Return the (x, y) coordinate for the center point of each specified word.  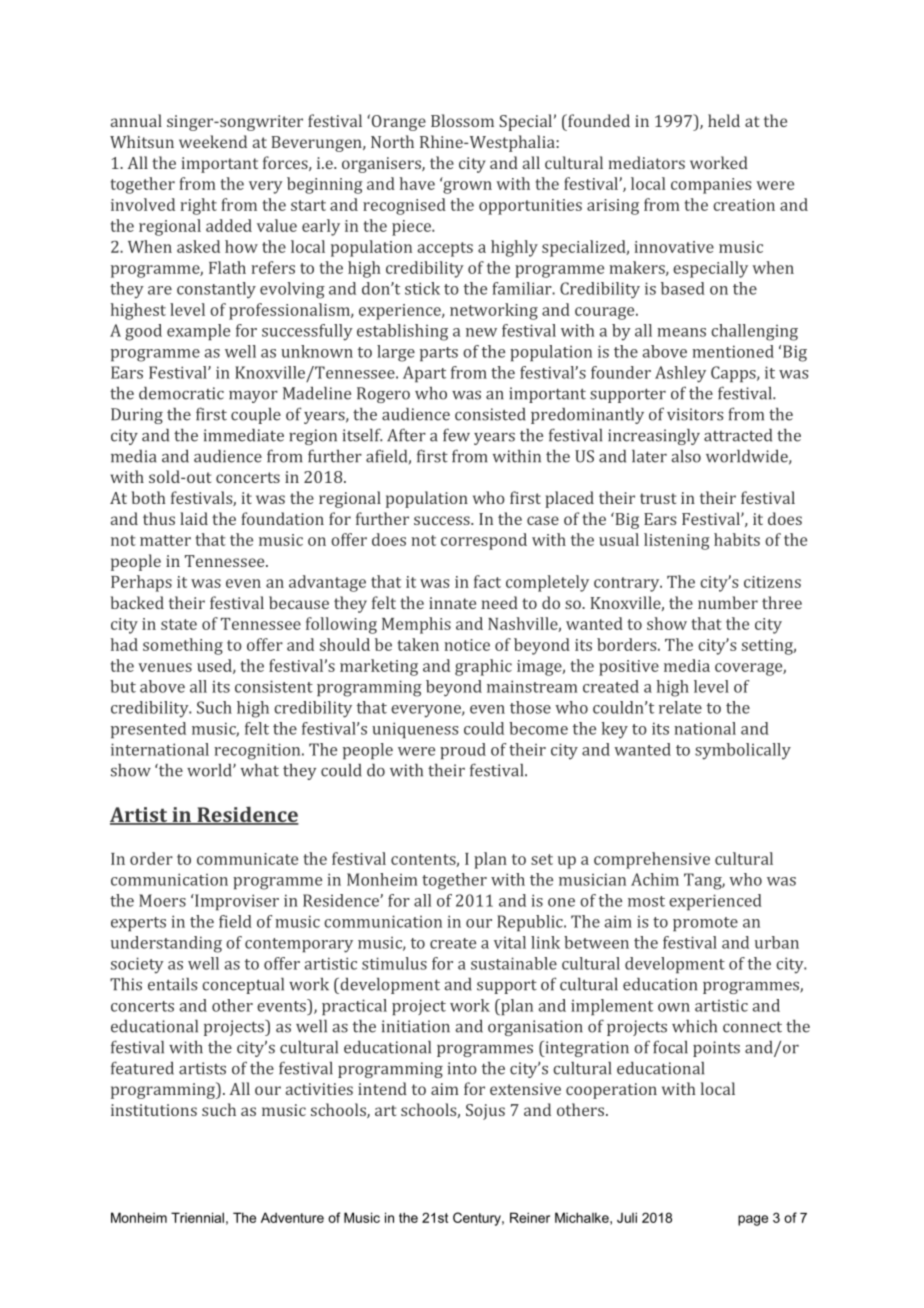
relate (680, 707)
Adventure (292, 1217)
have (417, 183)
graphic (483, 667)
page (753, 1220)
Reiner (530, 1217)
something (183, 646)
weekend (213, 141)
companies (711, 186)
